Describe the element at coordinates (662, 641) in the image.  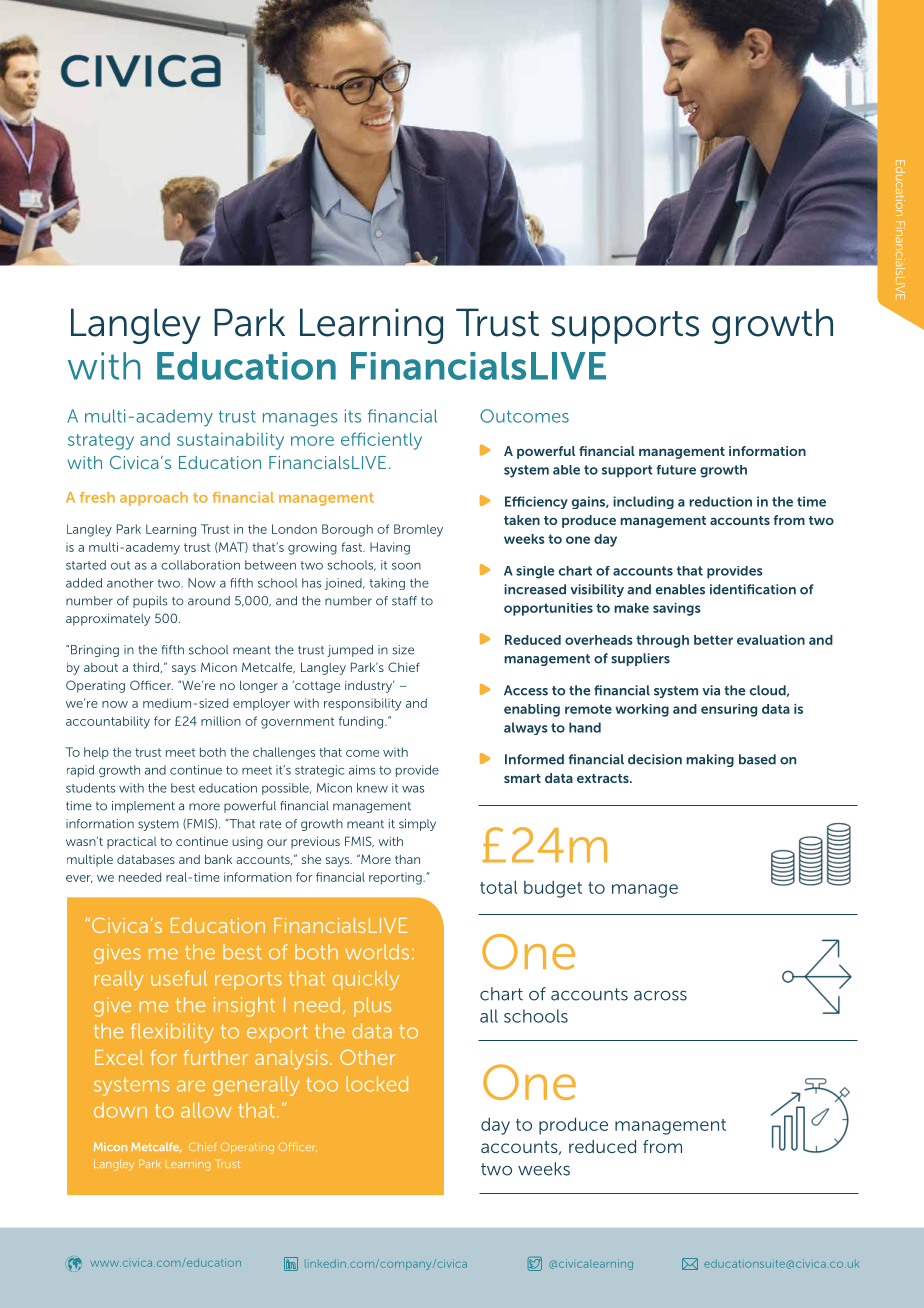
I see `through` at that location.
